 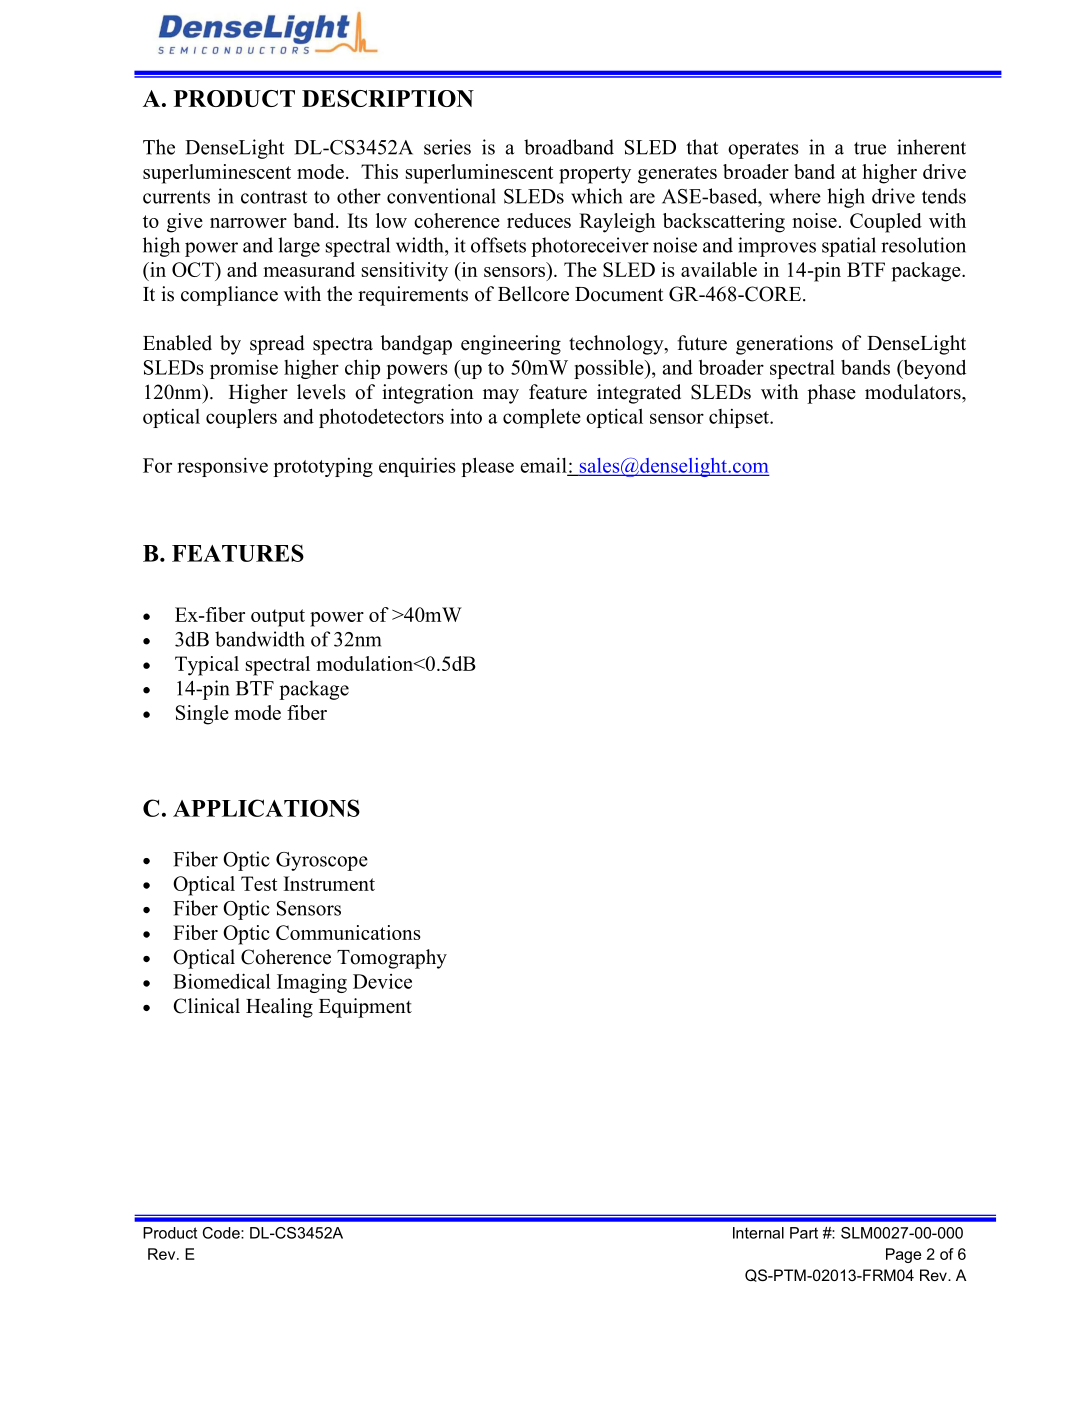 What do you see at coordinates (870, 148) in the image?
I see `true` at bounding box center [870, 148].
